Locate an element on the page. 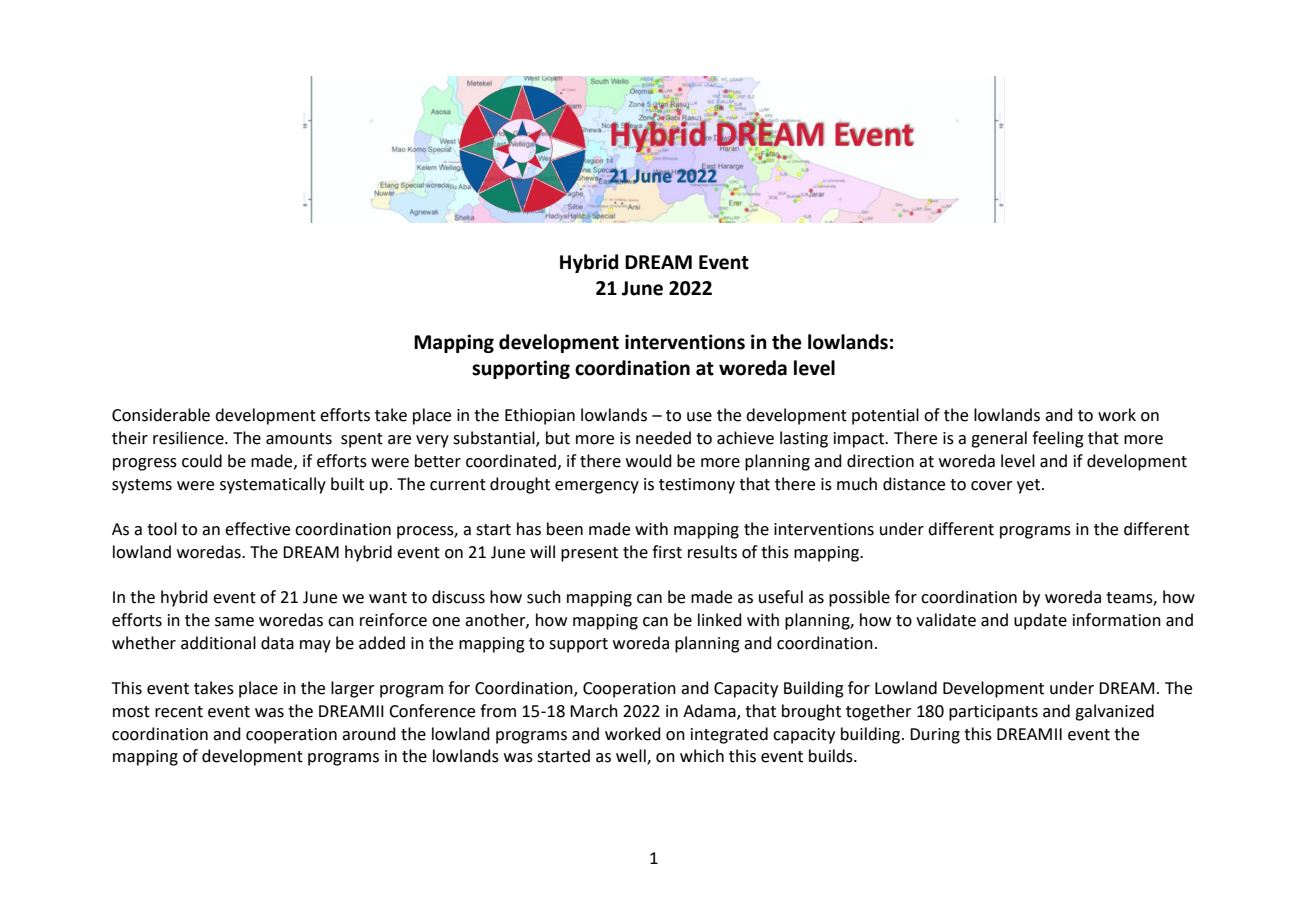 This page has width=1308, height=924. amounts is located at coordinates (299, 439).
